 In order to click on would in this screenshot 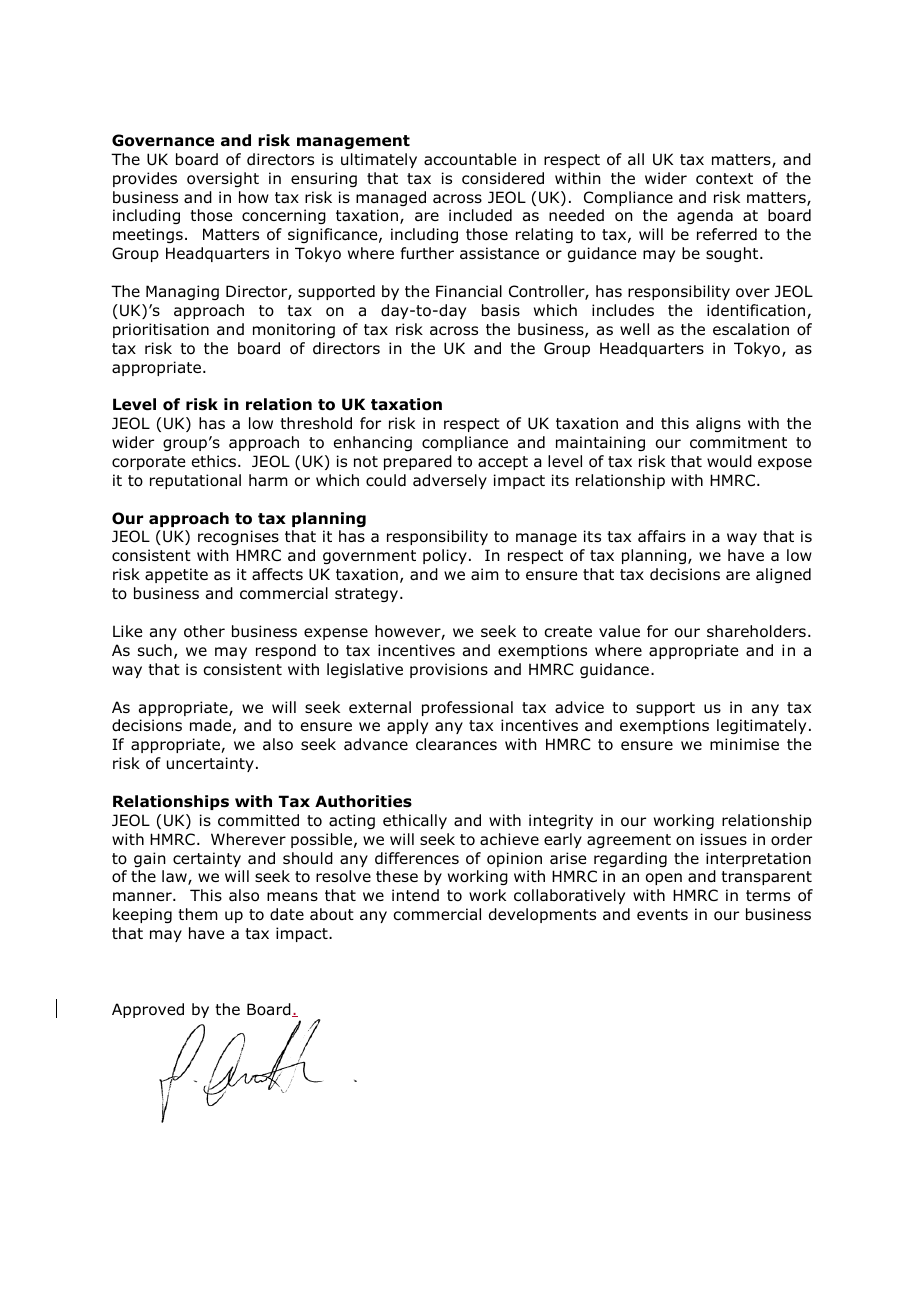, I will do `click(729, 461)`.
